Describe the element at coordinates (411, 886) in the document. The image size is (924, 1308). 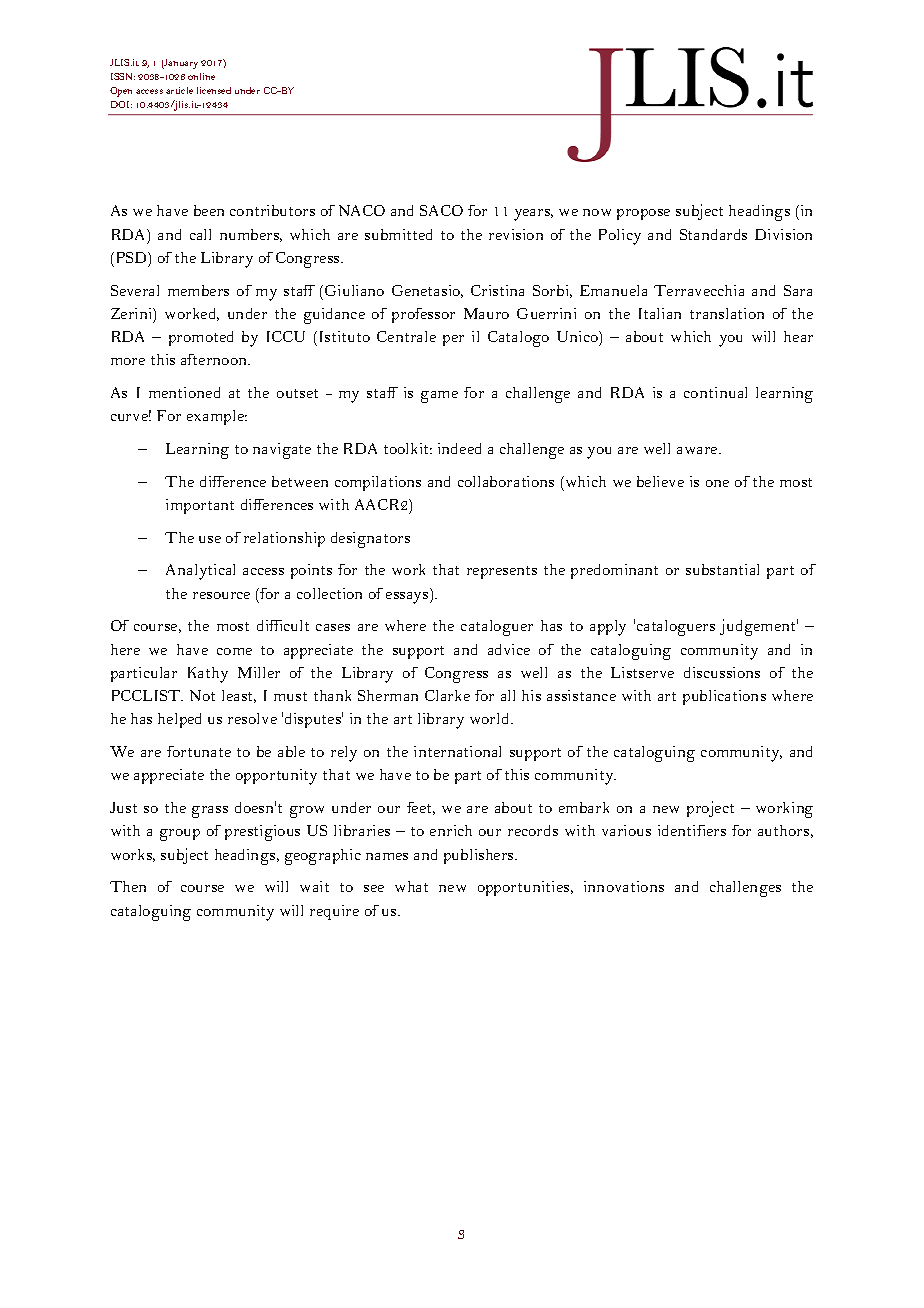
I see `what` at that location.
